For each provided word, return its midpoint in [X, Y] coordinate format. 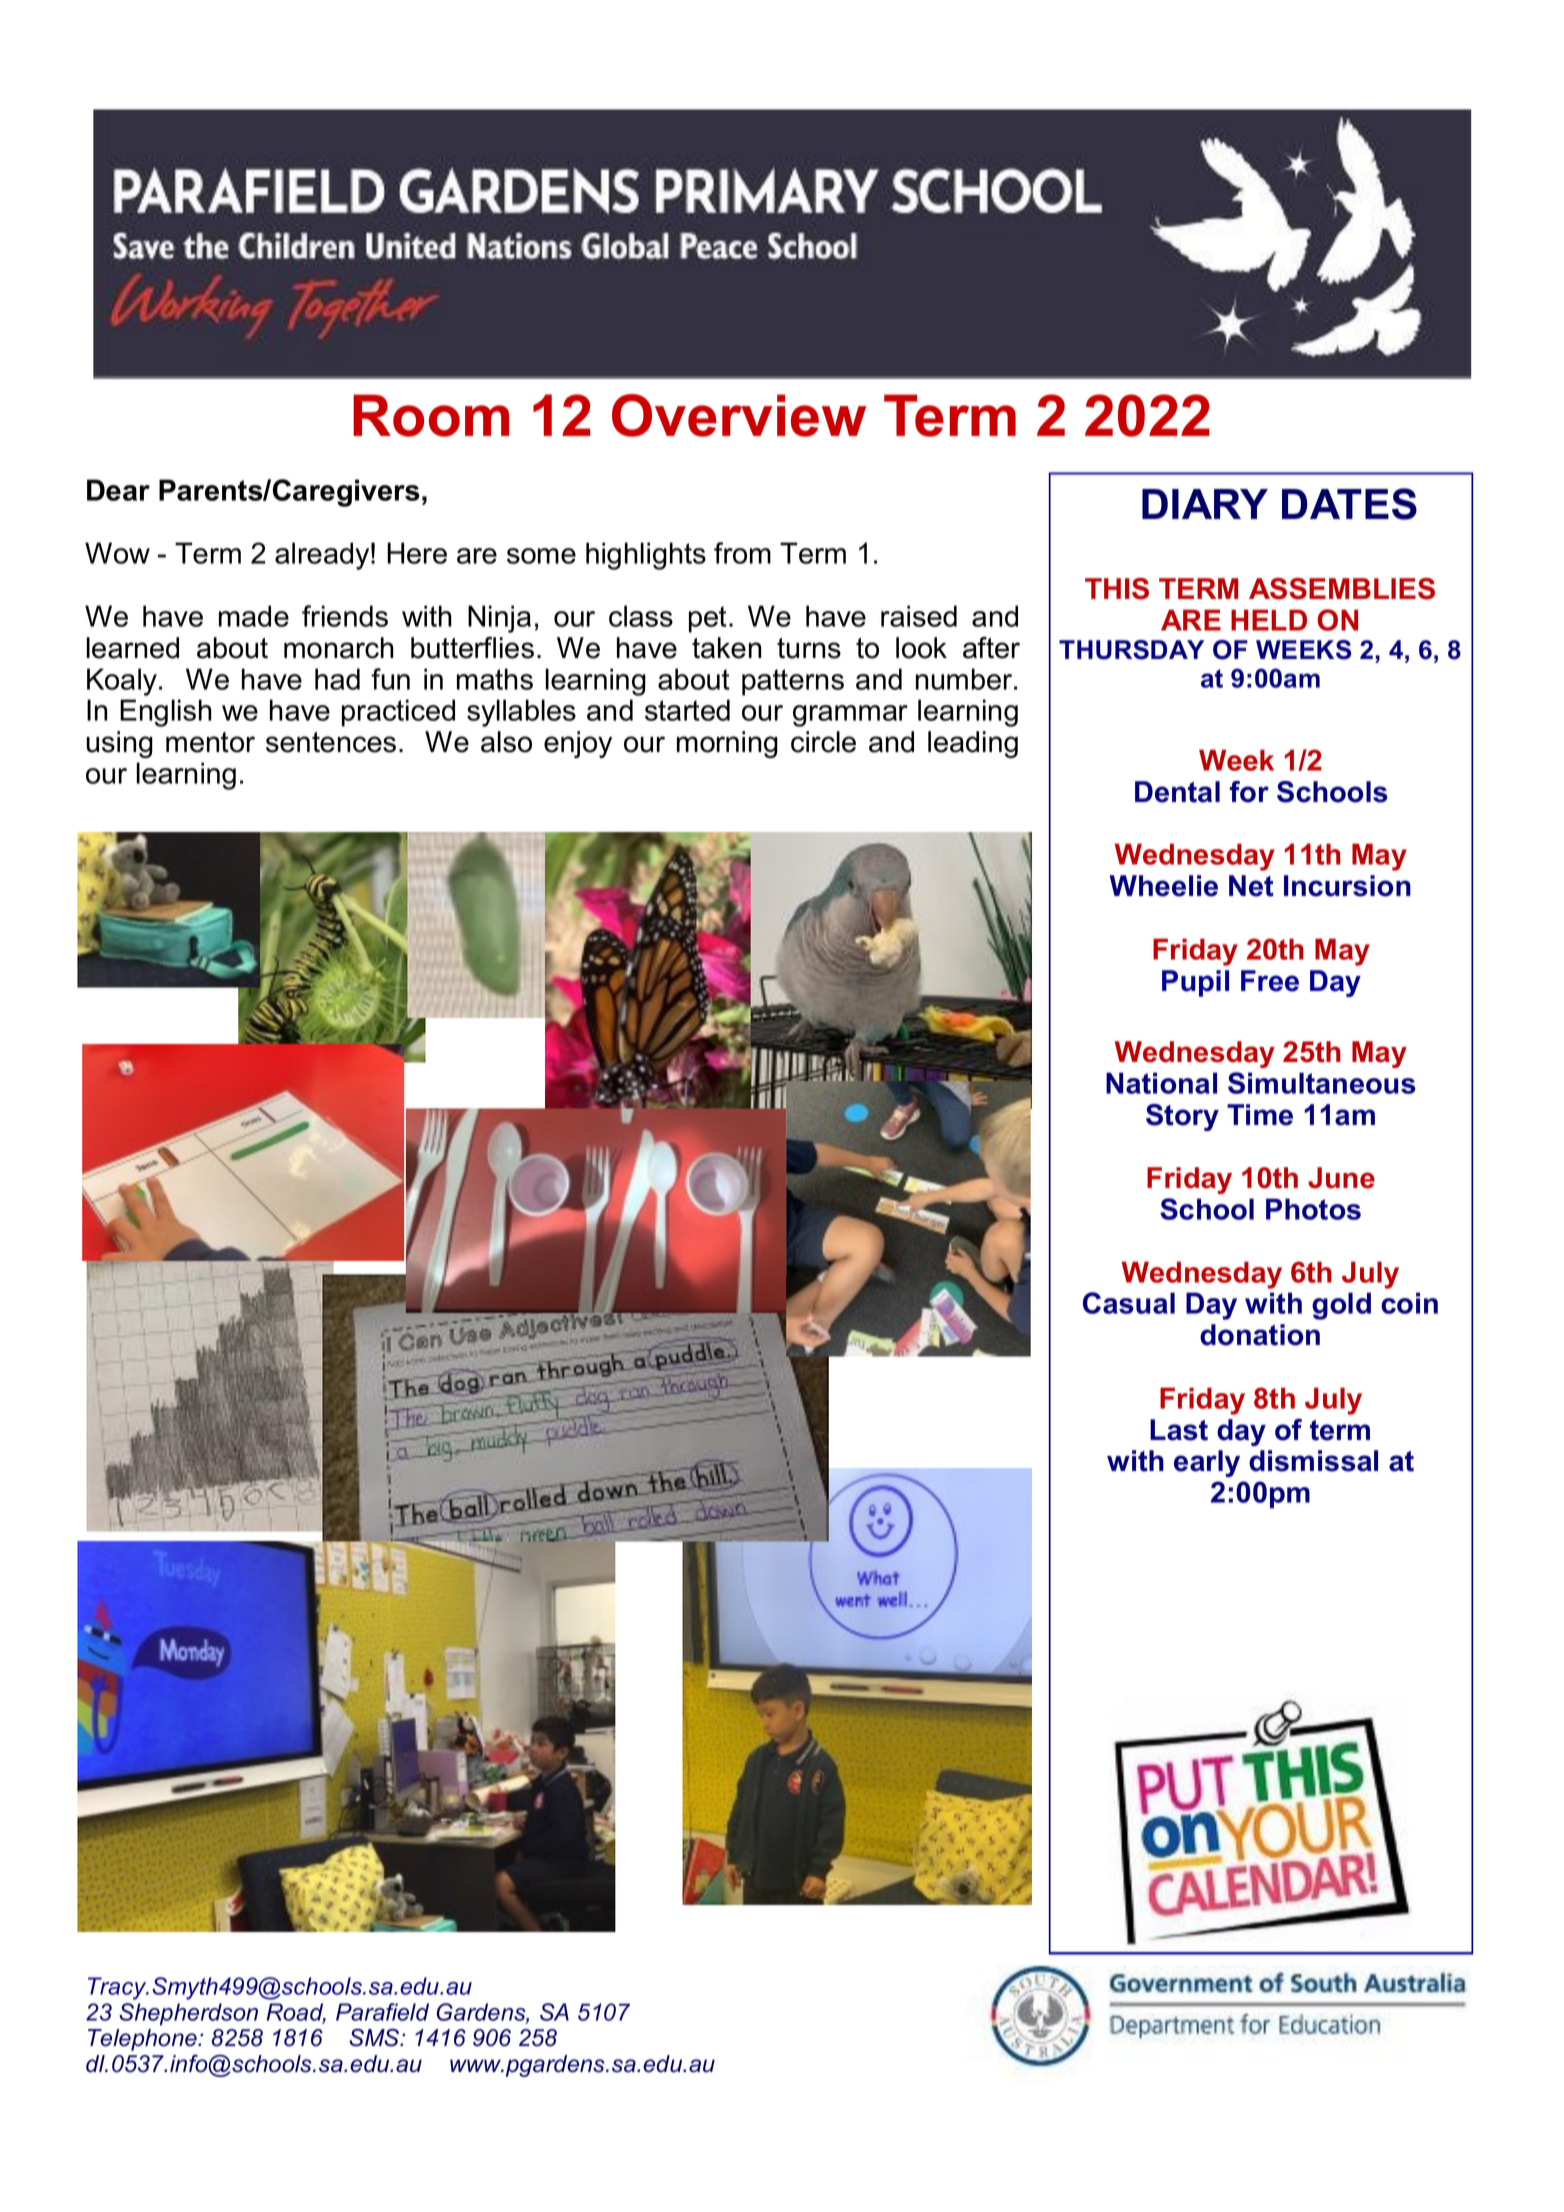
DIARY [1205, 504]
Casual [1129, 1303]
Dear [118, 490]
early [1207, 1463]
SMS [375, 2037]
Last [1179, 1430]
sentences [331, 742]
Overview [739, 415]
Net [1251, 886]
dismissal [1313, 1461]
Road [296, 2013]
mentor [210, 742]
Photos [1313, 1209]
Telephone [143, 2040]
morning [727, 744]
